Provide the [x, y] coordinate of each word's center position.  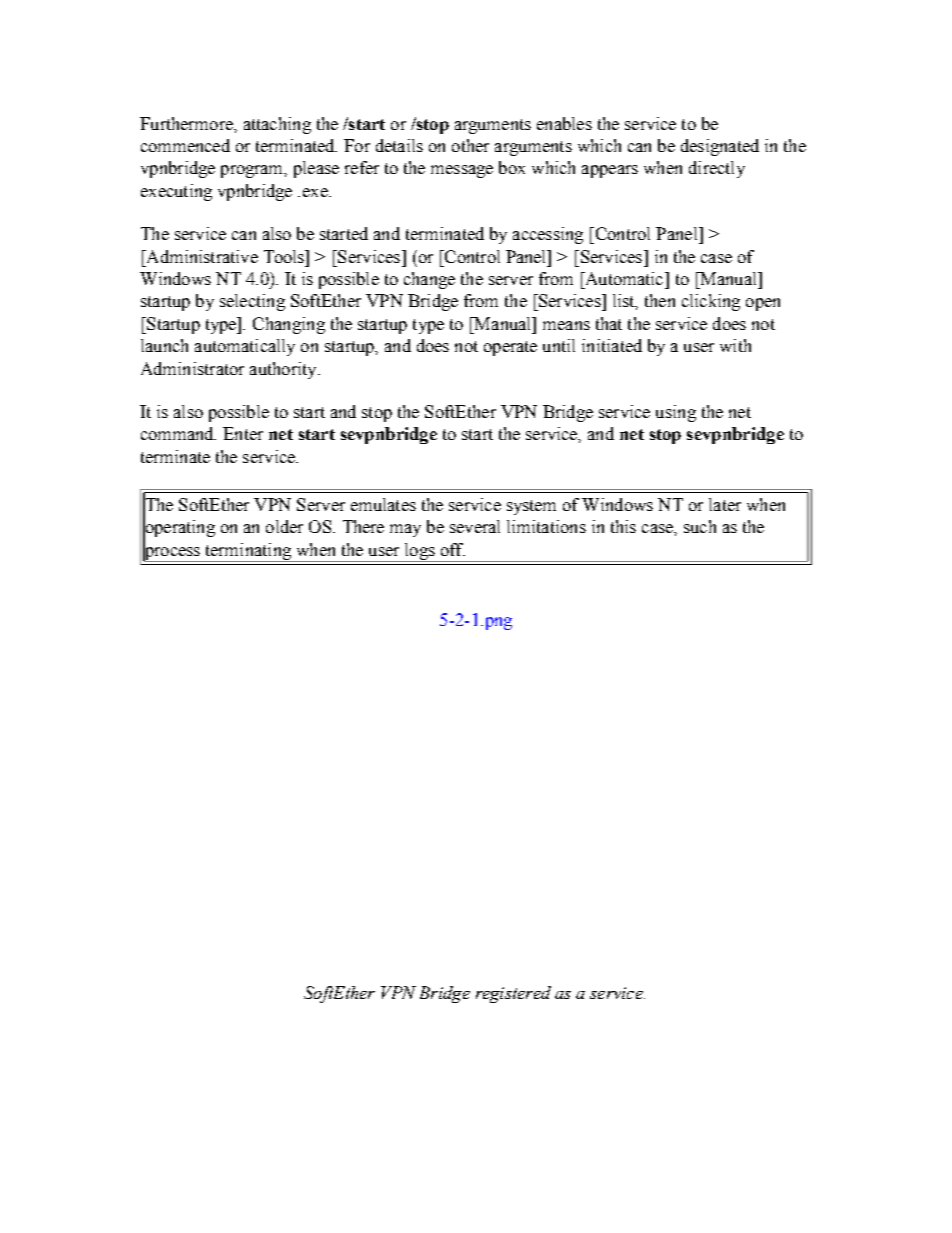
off [453, 549]
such [700, 526]
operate [510, 348]
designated [720, 147]
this [623, 526]
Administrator [192, 368]
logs [419, 552]
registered [513, 994]
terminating [248, 552]
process [172, 553]
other [470, 145]
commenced [185, 145]
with [735, 345]
